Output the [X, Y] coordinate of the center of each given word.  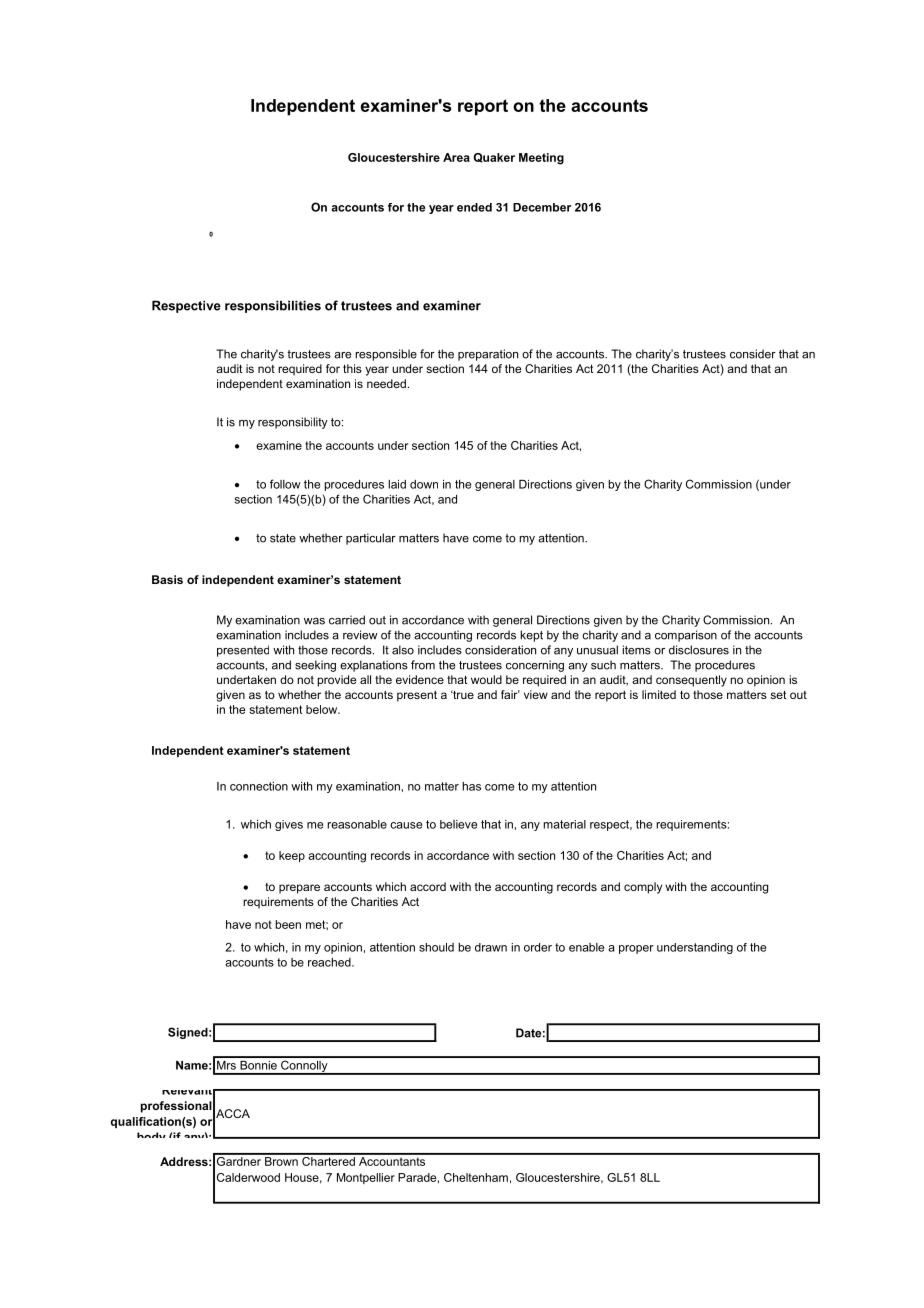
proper [636, 949]
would [486, 679]
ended [474, 207]
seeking [315, 666]
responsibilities [273, 306]
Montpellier [366, 1178]
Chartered [328, 1160]
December [542, 207]
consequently [691, 681]
